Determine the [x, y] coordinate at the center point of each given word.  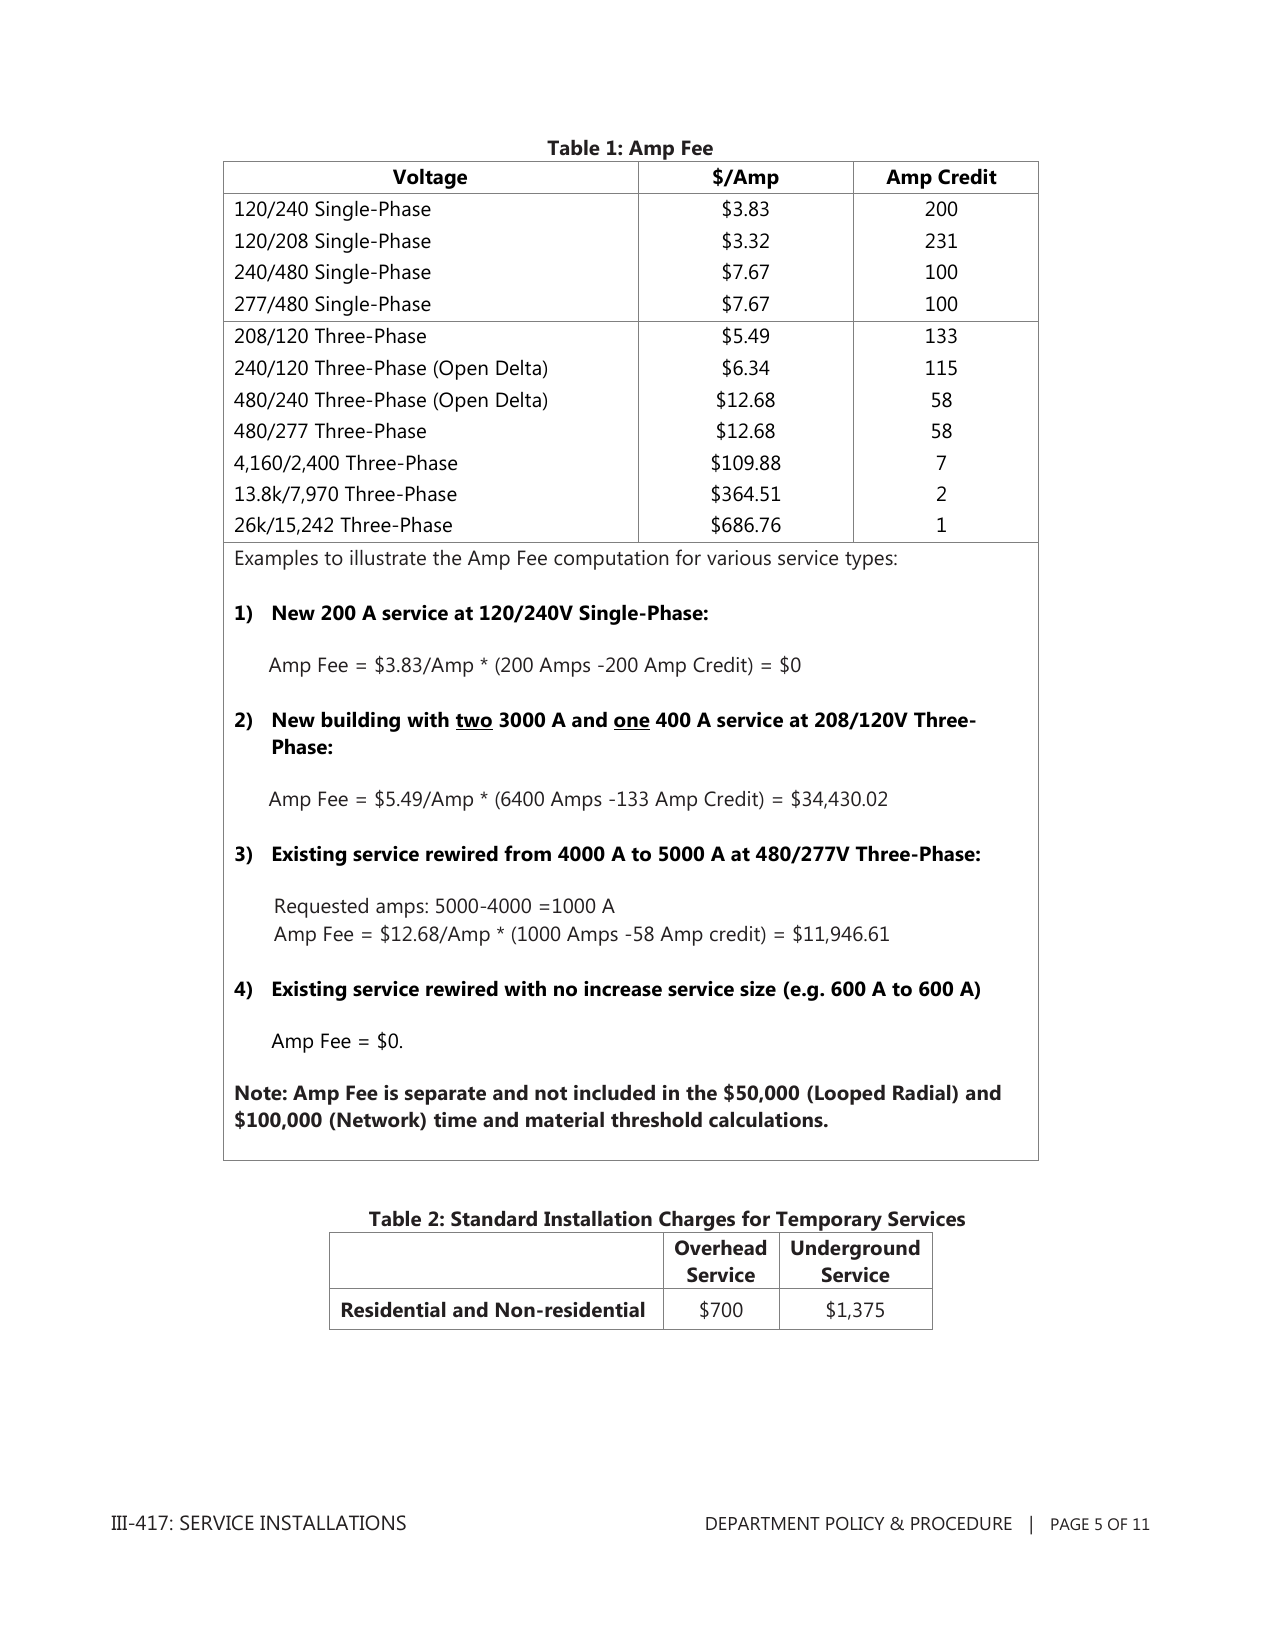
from [527, 853]
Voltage [430, 179]
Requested [321, 908]
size [758, 989]
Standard [494, 1219]
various [739, 558]
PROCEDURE [961, 1523]
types [870, 561]
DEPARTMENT [763, 1523]
